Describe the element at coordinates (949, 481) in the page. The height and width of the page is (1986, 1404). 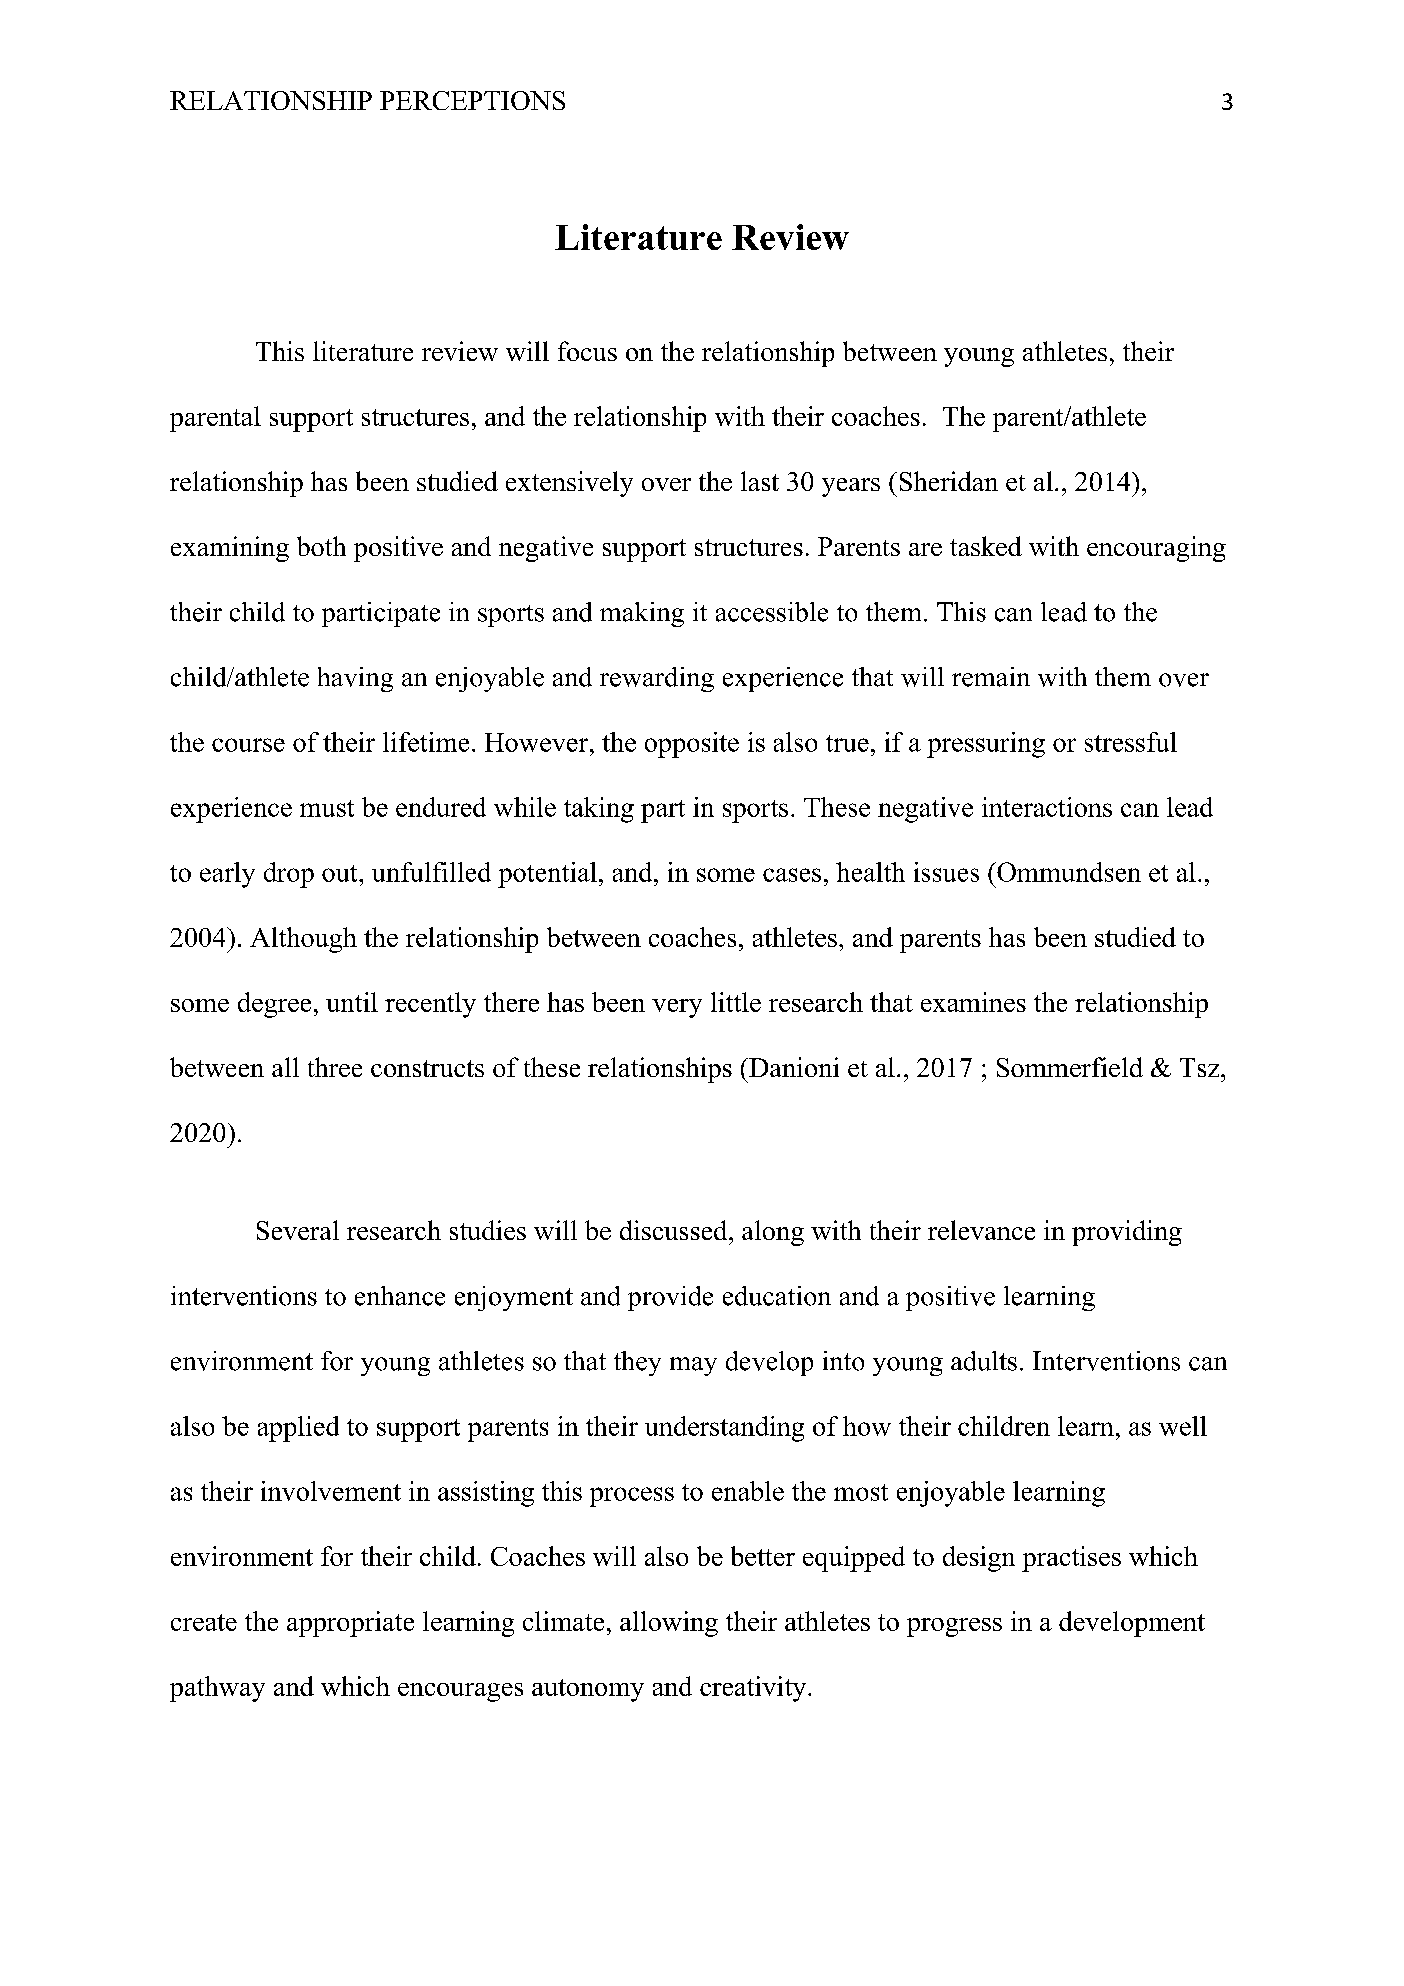
I see `Sheridan` at that location.
